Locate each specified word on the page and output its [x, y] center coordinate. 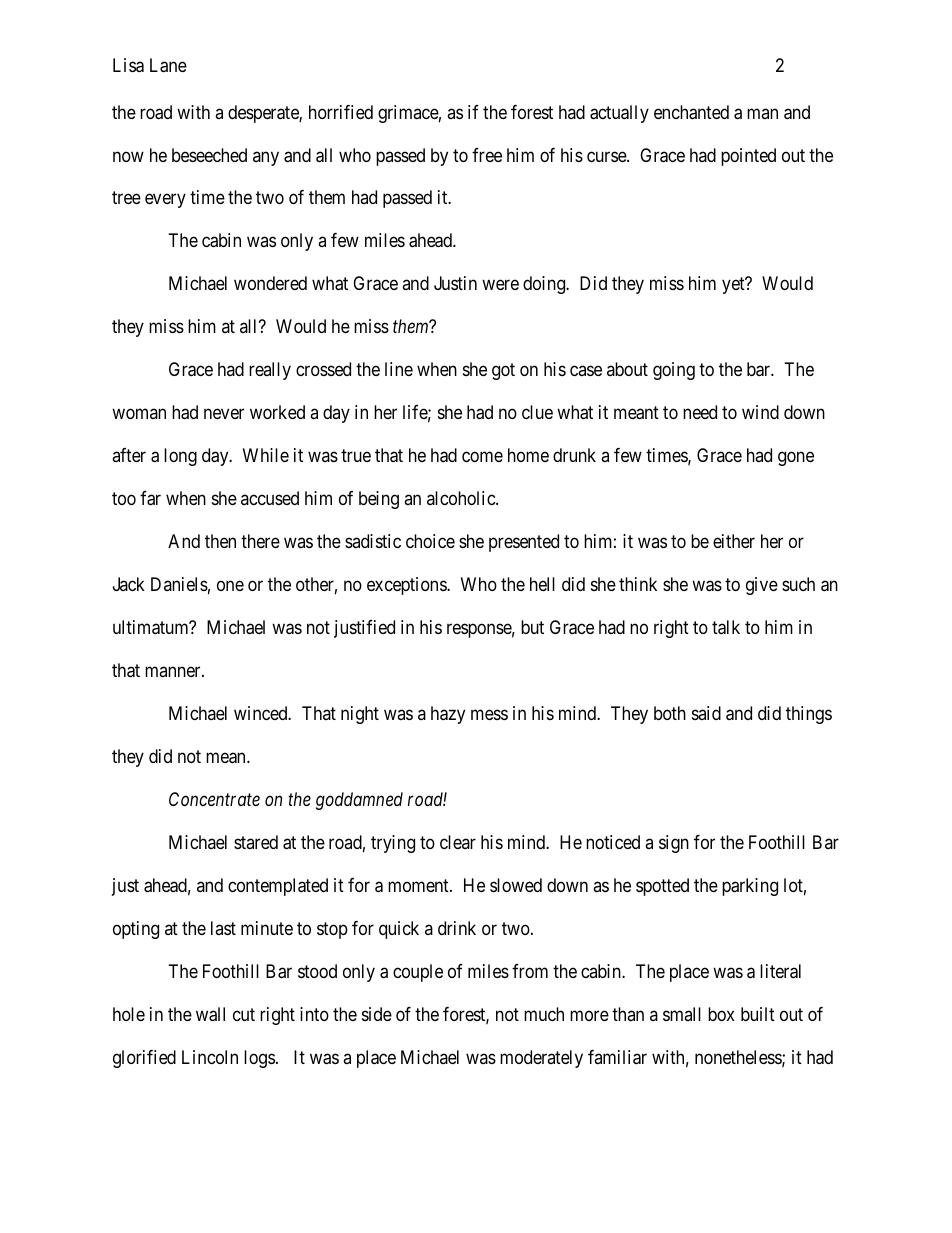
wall [210, 1014]
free [487, 155]
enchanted [691, 112]
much [544, 1014]
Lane [168, 65]
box [721, 1014]
